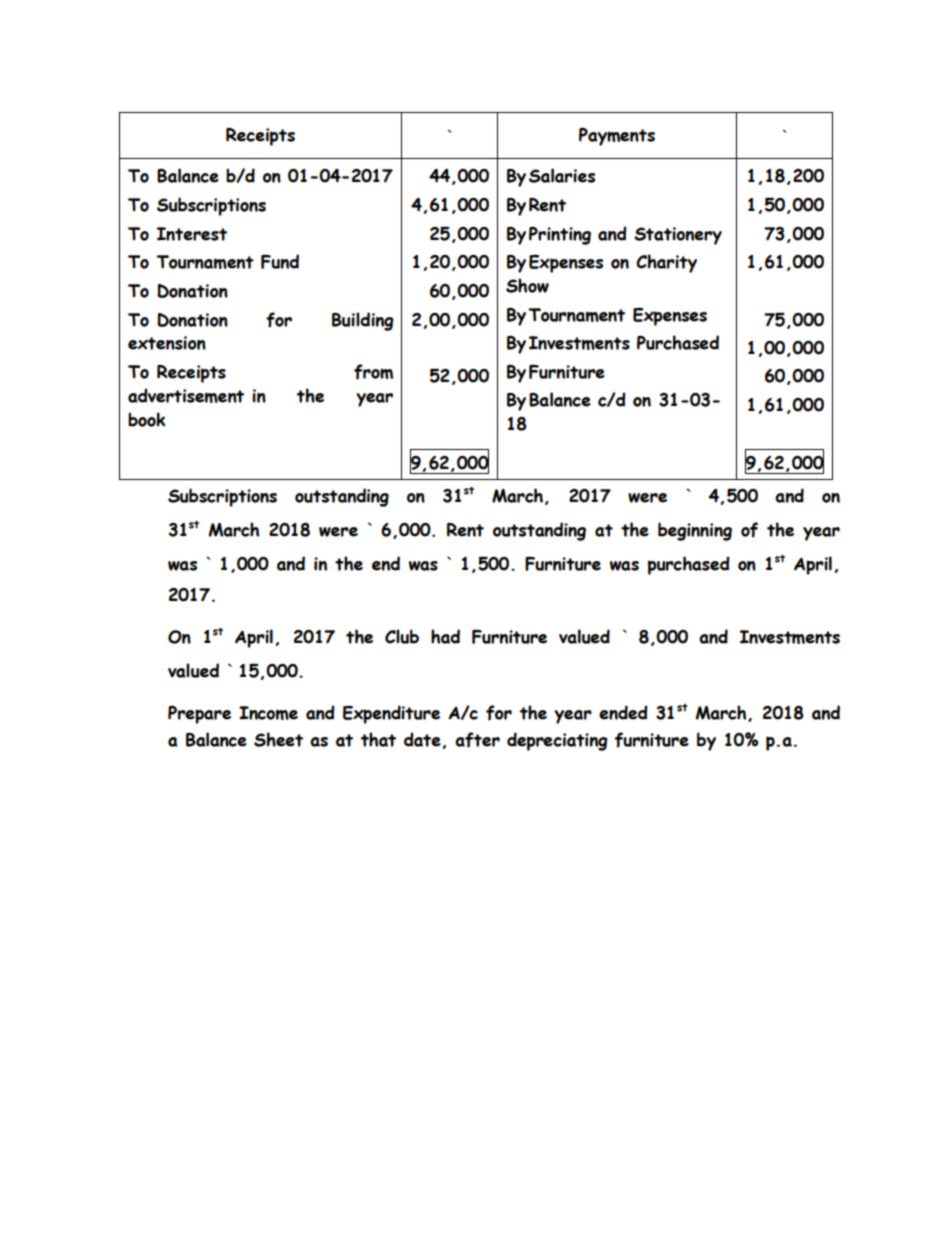 This screenshot has height=1233, width=952. I want to click on Prepare, so click(199, 715).
